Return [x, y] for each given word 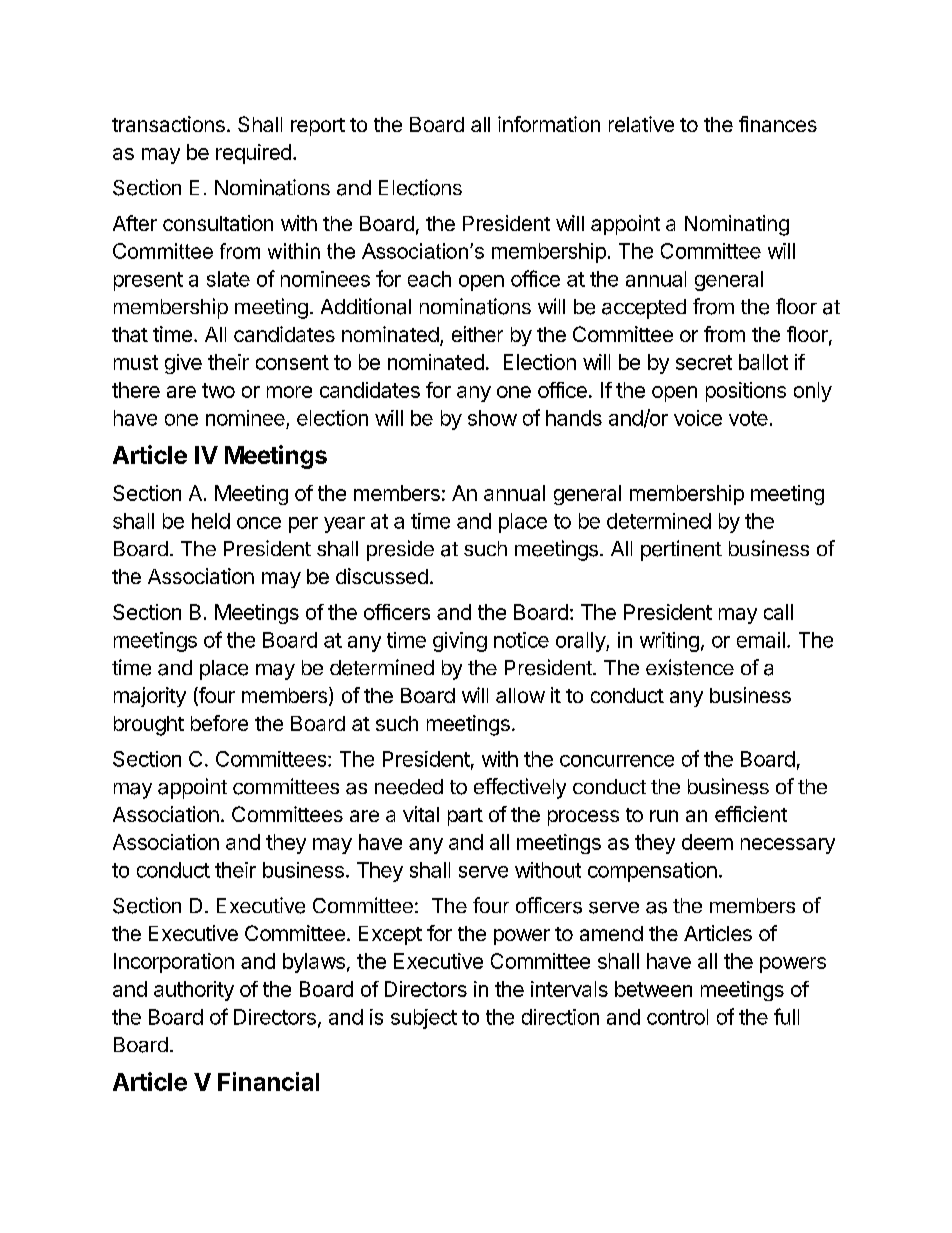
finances [778, 124]
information [549, 124]
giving [460, 642]
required [253, 154]
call [778, 612]
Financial [268, 1081]
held [211, 521]
